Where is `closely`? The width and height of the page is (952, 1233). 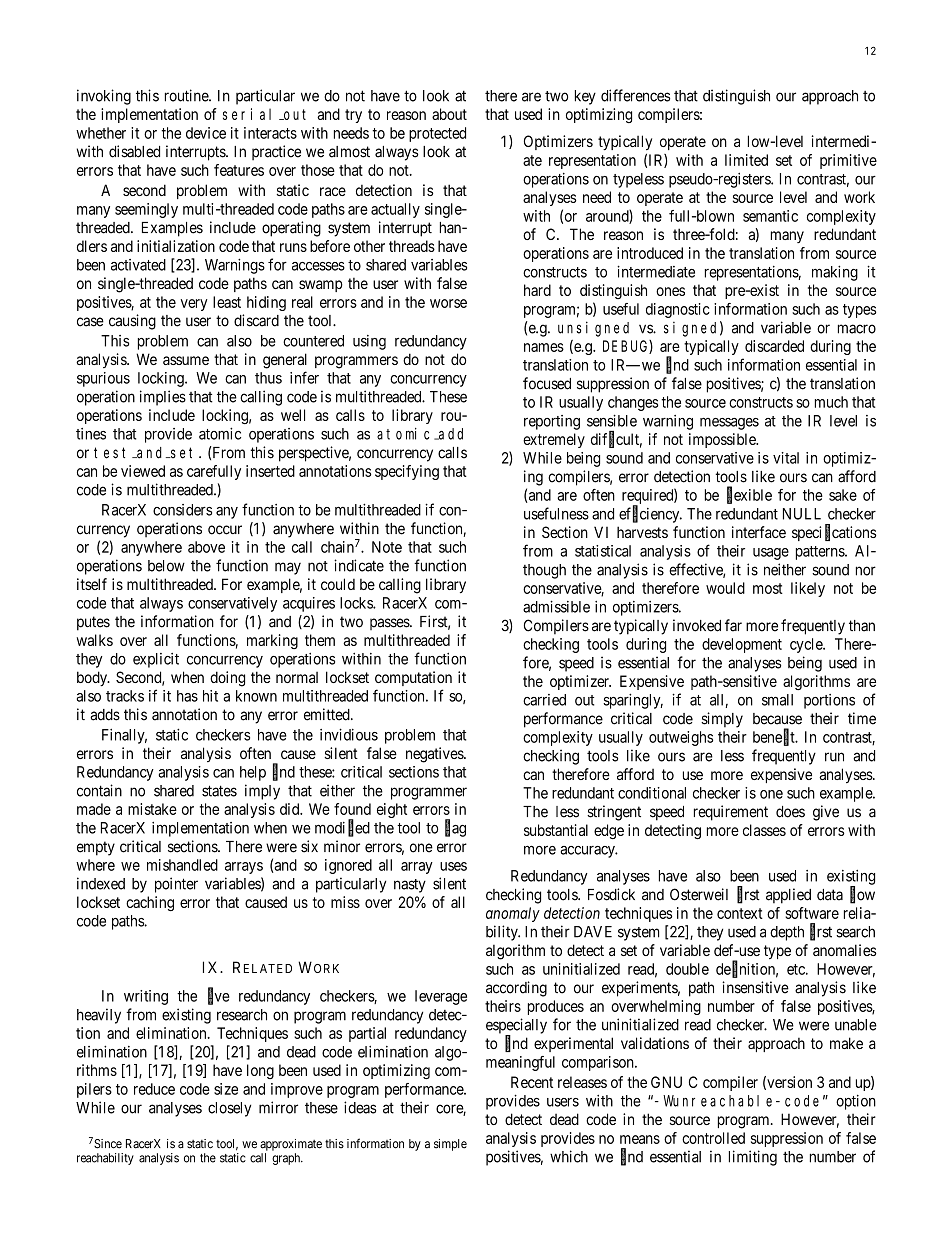 closely is located at coordinates (229, 1109).
